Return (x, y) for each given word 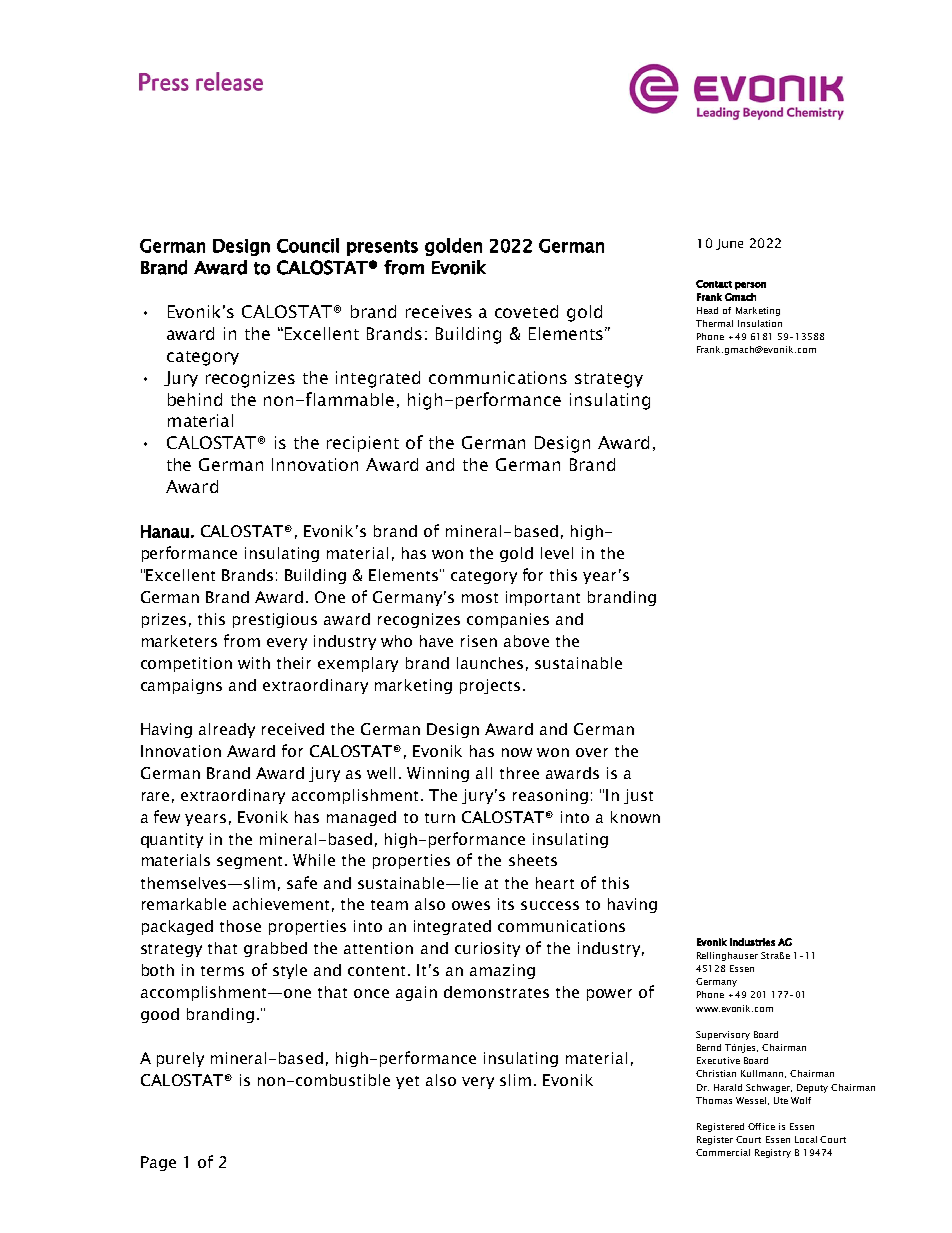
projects (490, 686)
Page (158, 1163)
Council (308, 245)
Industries (752, 942)
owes (471, 905)
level (557, 553)
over (592, 752)
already (227, 730)
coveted (526, 311)
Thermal (714, 323)
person (750, 286)
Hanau (165, 531)
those (240, 926)
